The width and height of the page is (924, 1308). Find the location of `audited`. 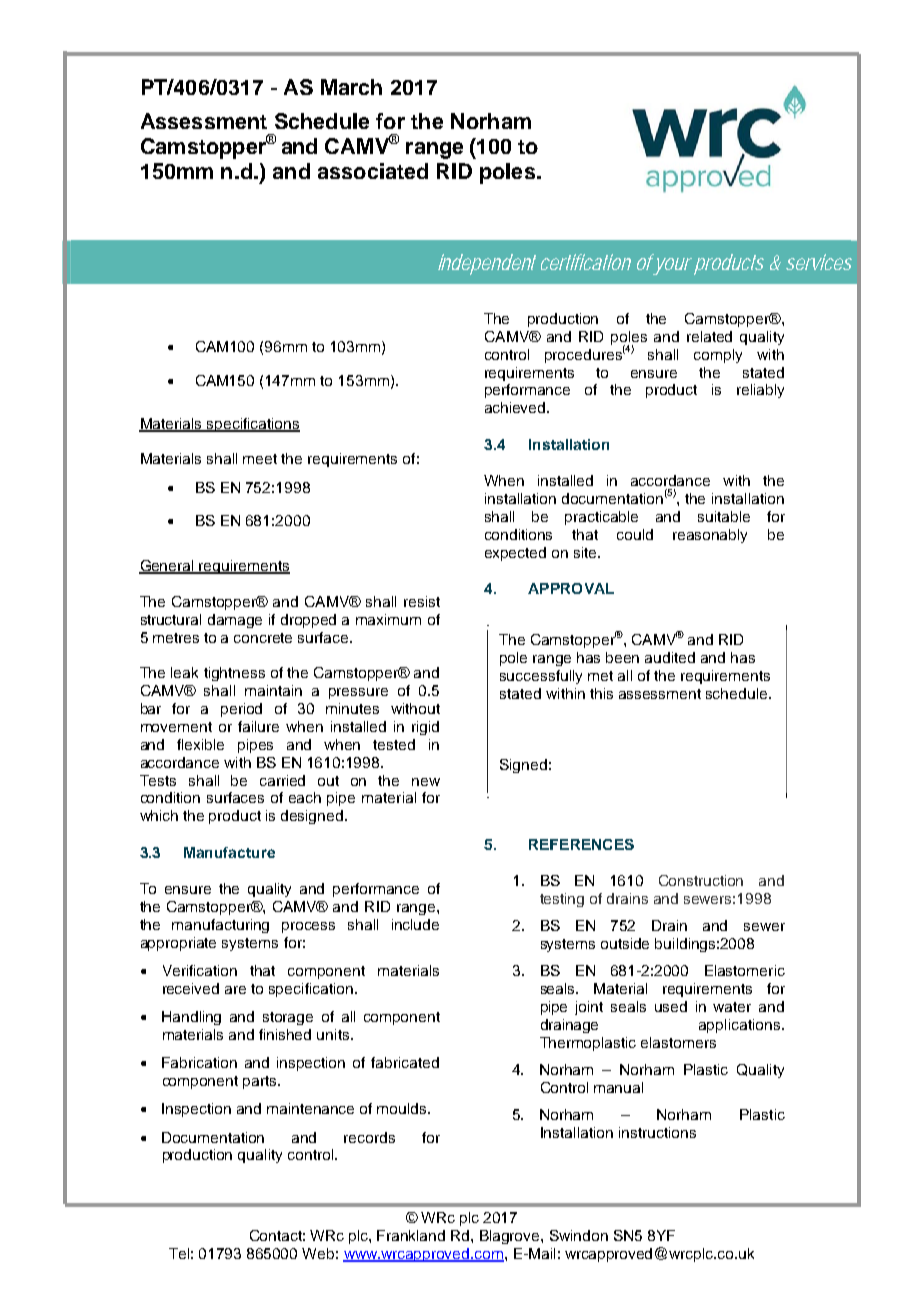

audited is located at coordinates (670, 657).
